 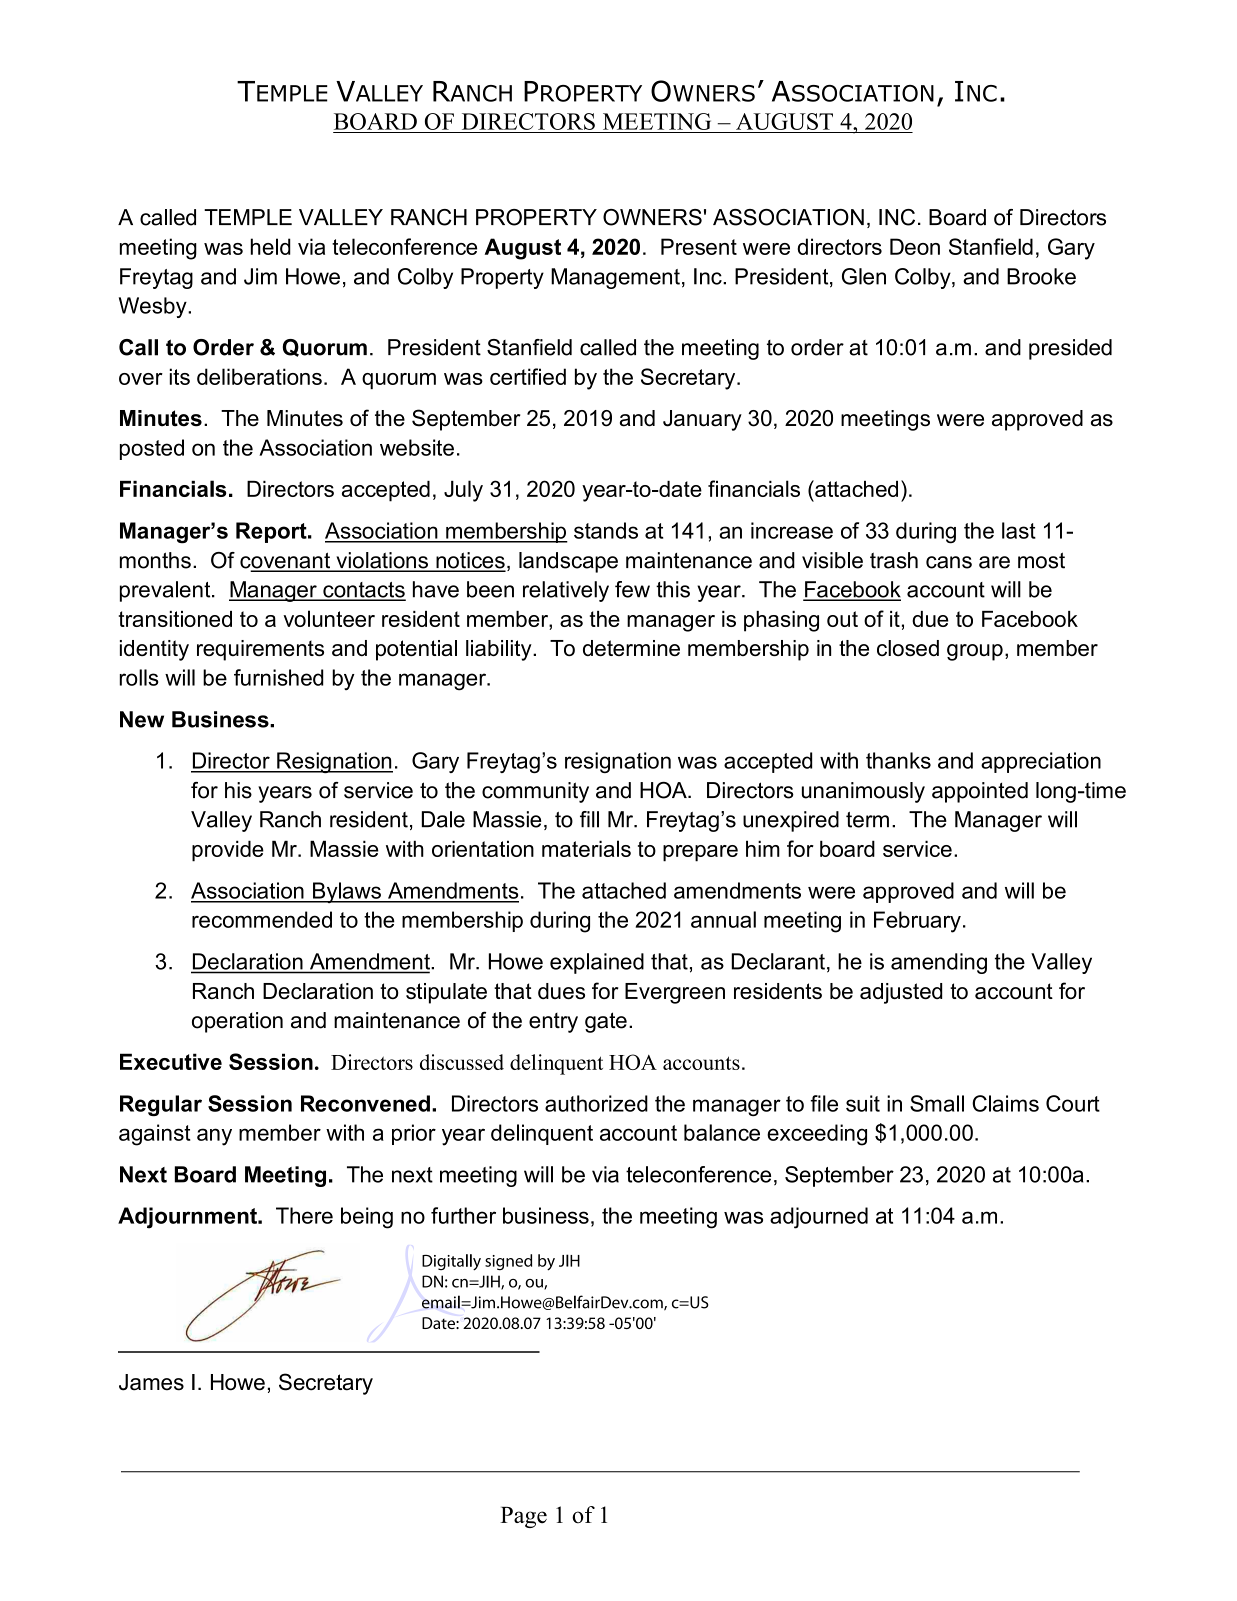 What do you see at coordinates (586, 848) in the screenshot?
I see `materials` at bounding box center [586, 848].
